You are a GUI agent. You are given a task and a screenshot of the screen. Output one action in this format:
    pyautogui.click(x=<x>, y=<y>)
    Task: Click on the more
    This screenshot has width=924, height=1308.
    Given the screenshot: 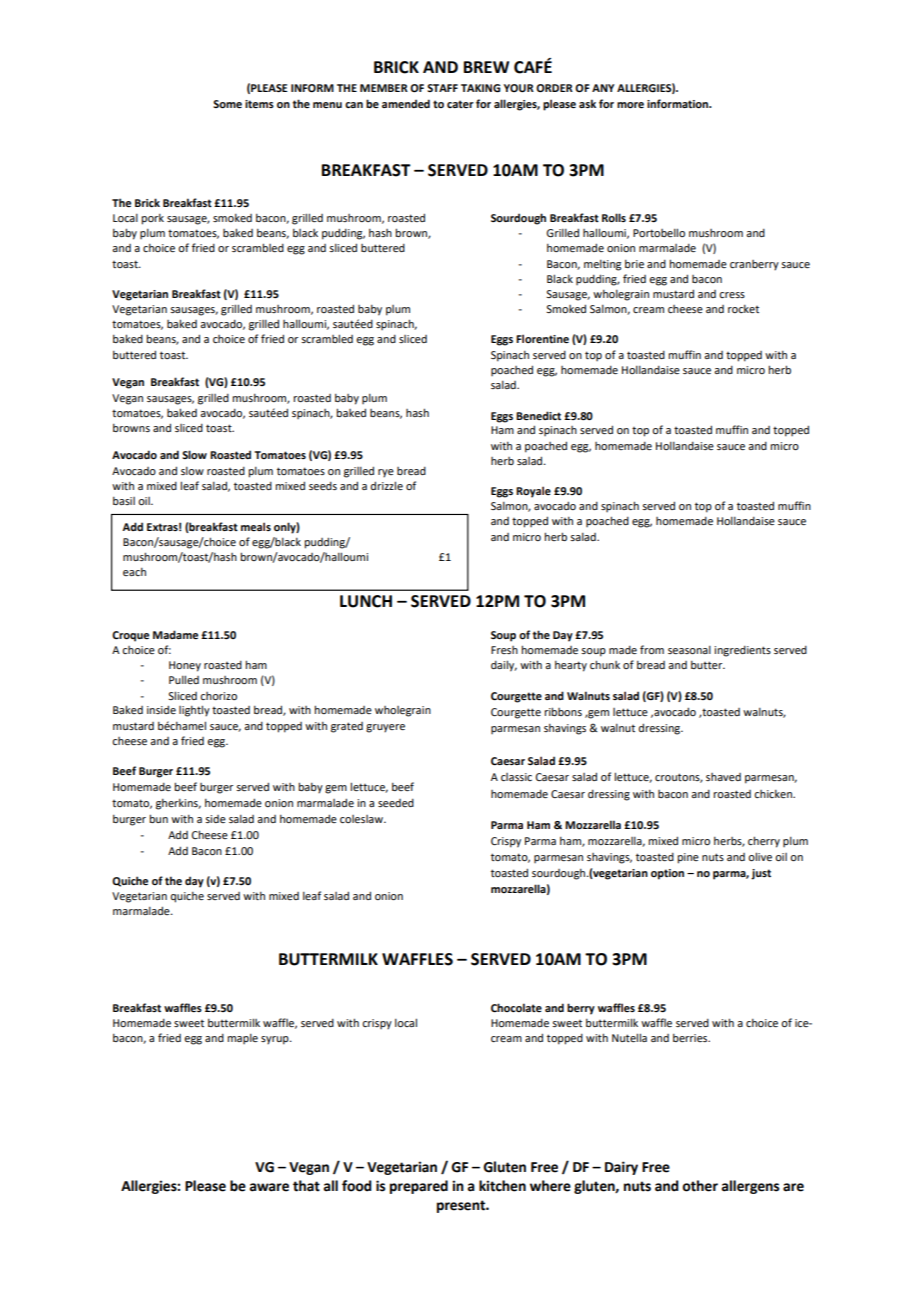 What is the action you would take?
    pyautogui.click(x=630, y=105)
